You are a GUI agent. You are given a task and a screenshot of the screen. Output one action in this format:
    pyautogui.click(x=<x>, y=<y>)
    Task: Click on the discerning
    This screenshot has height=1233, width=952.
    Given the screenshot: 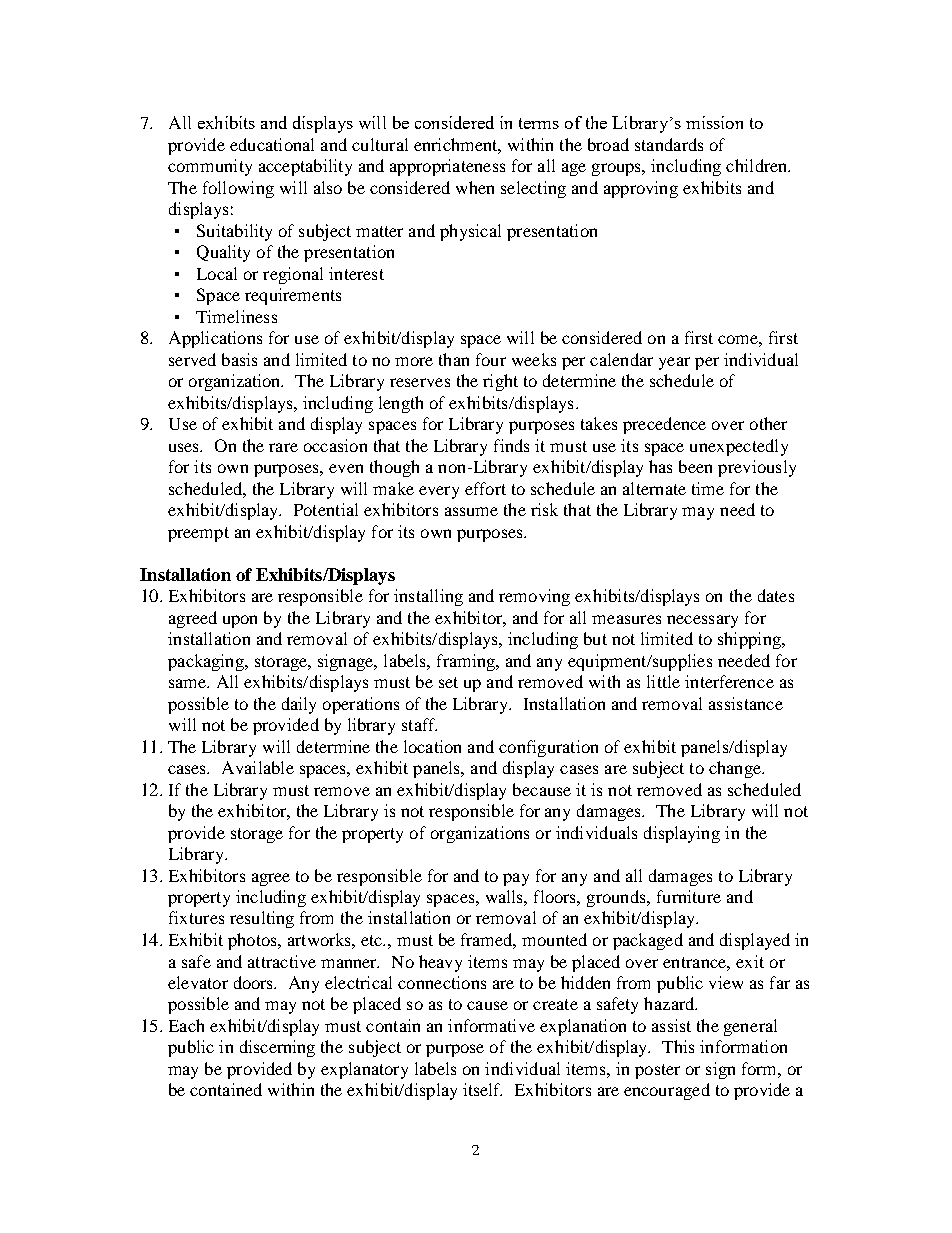 What is the action you would take?
    pyautogui.click(x=277, y=1048)
